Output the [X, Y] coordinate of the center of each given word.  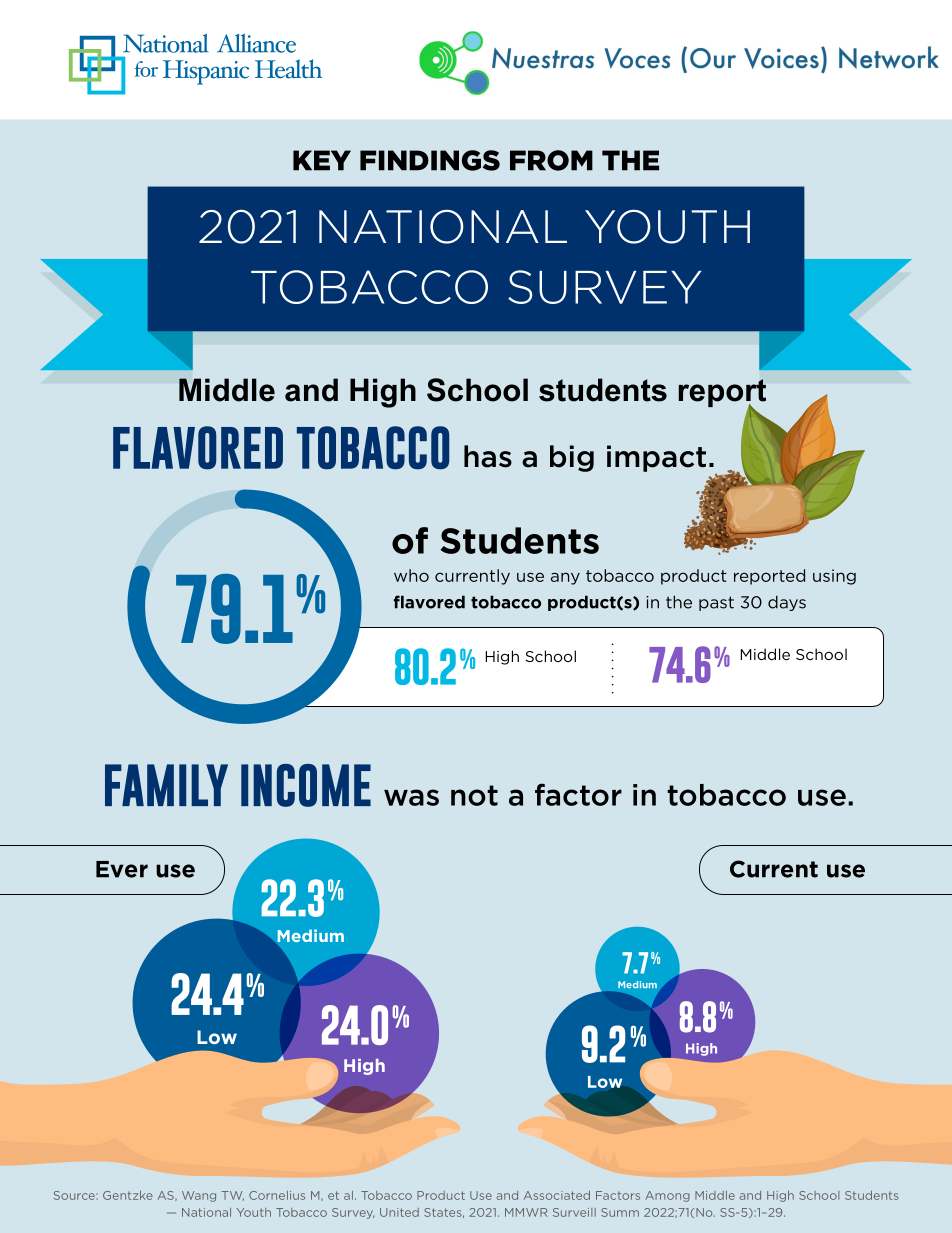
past [716, 603]
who [411, 575]
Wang [199, 1196]
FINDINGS [430, 160]
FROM [551, 160]
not [474, 795]
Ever [122, 869]
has [488, 456]
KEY [322, 160]
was [411, 797]
